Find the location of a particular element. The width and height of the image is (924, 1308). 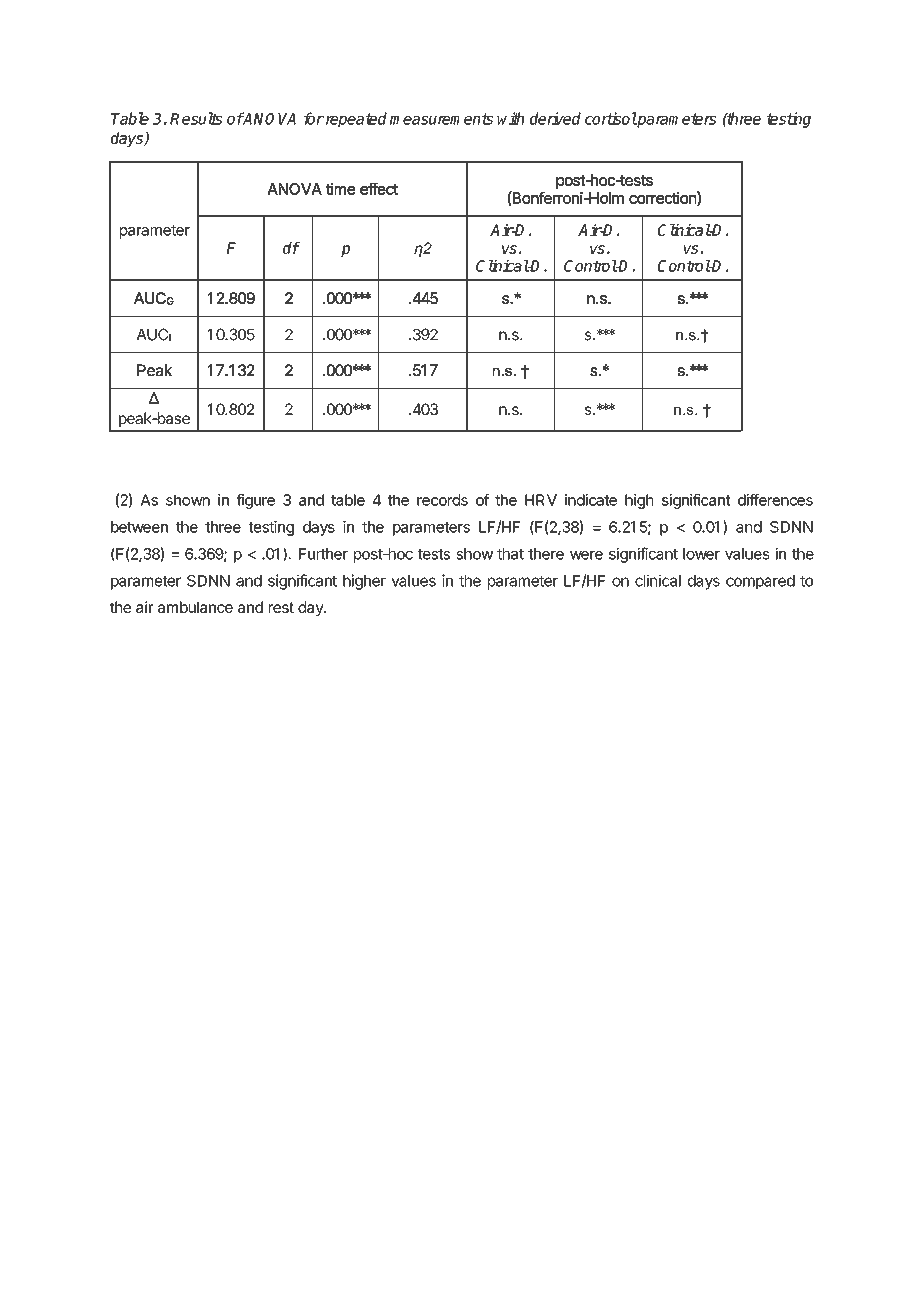

that is located at coordinates (510, 554).
